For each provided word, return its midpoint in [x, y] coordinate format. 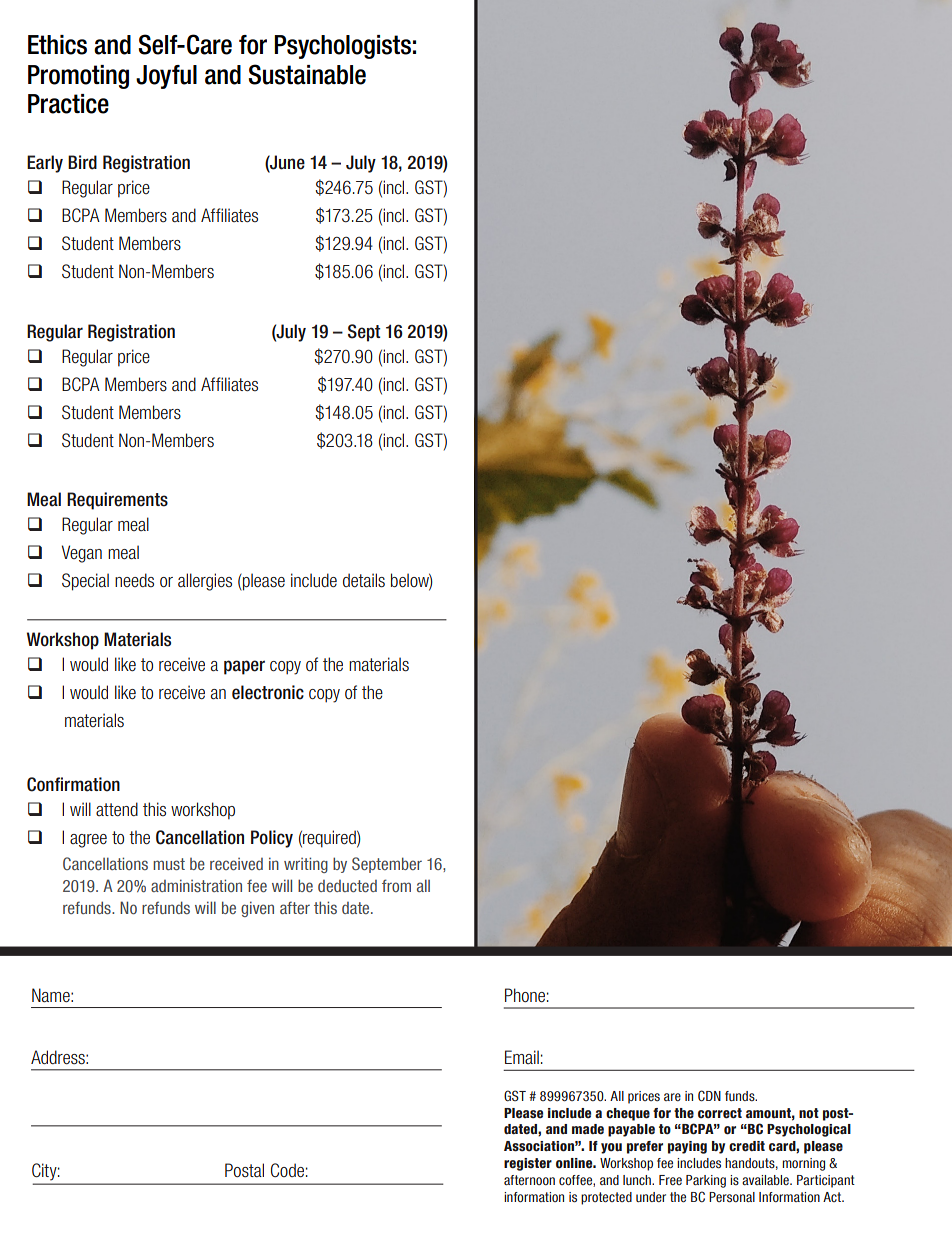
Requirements [117, 501]
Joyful [166, 77]
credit [747, 1146]
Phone [525, 995]
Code [287, 1170]
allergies [205, 582]
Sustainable [307, 74]
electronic [268, 692]
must [169, 864]
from [396, 885]
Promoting [78, 77]
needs [134, 580]
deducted [347, 886]
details [364, 580]
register [528, 1164]
